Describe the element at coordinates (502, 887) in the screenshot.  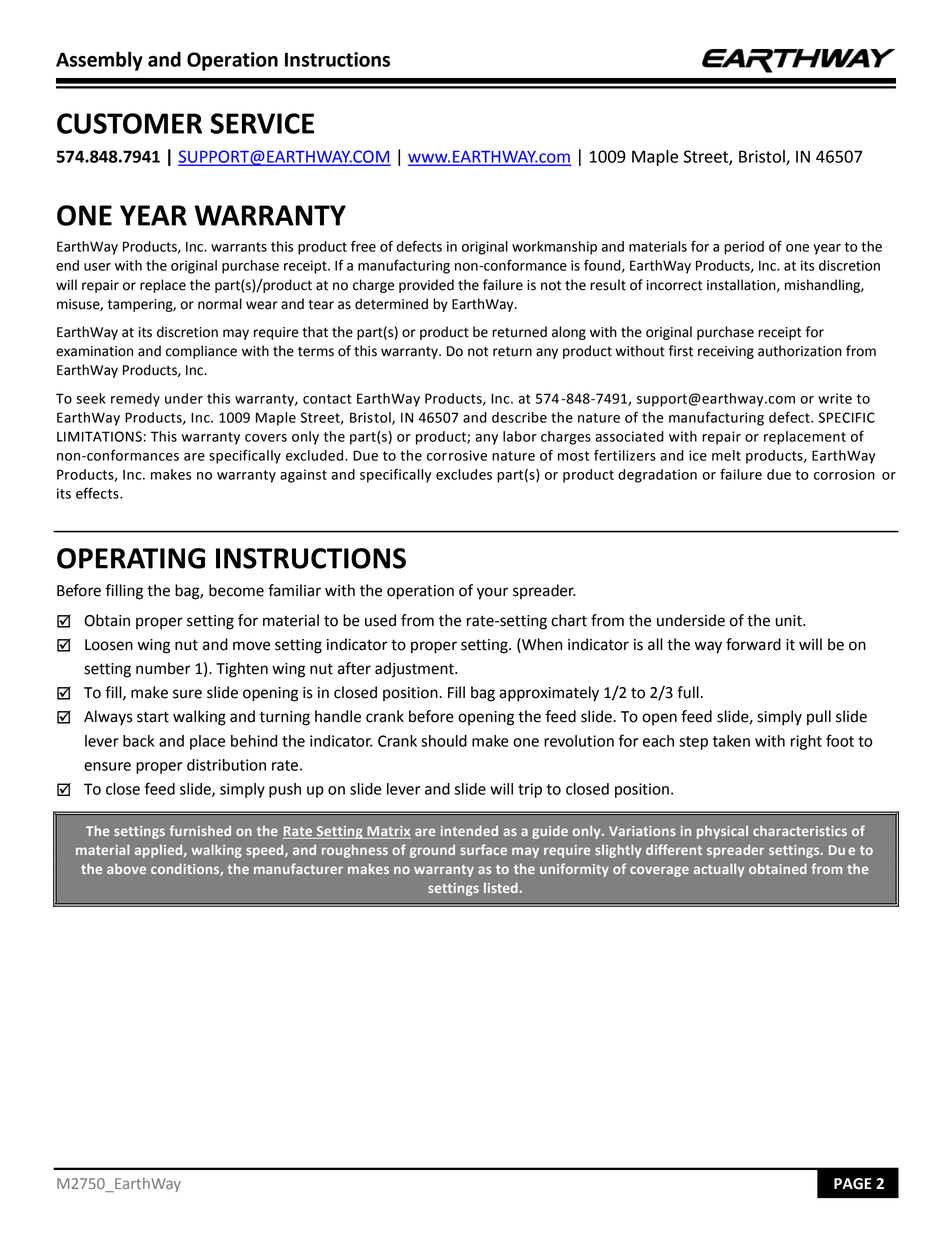
I see `listed` at that location.
